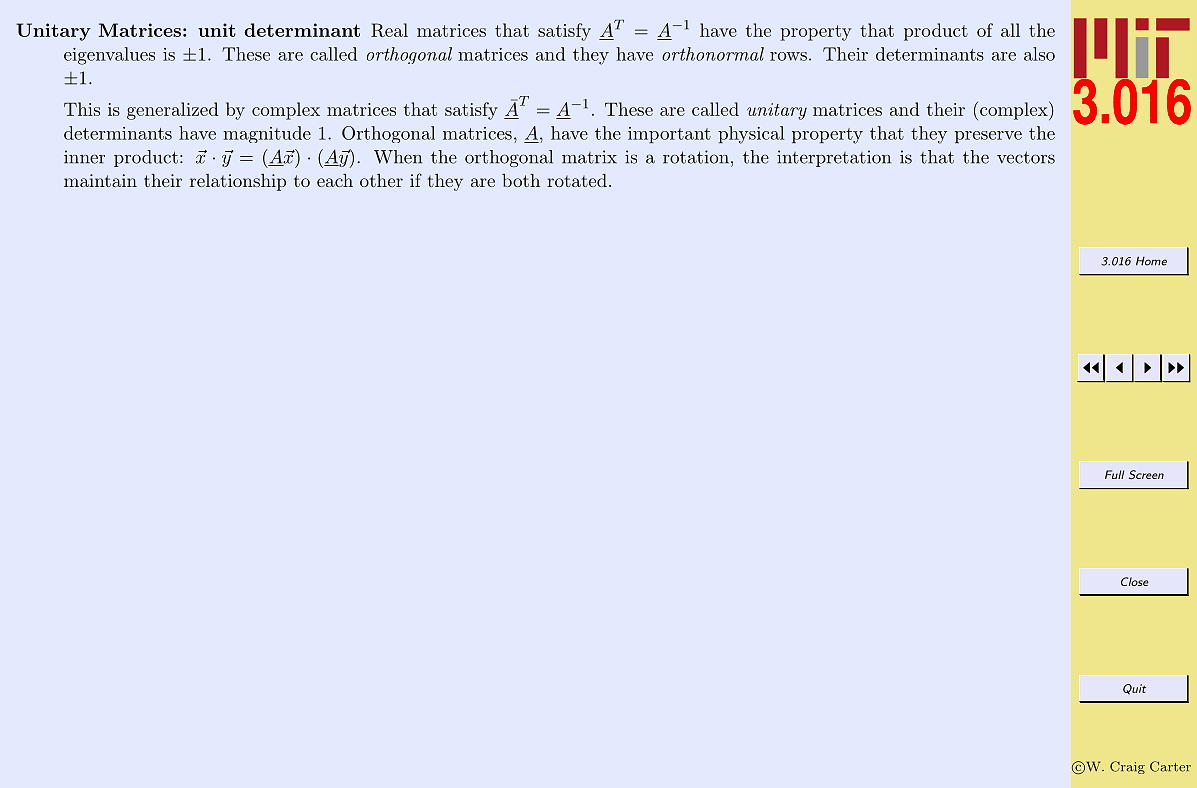 This screenshot has width=1197, height=788. Describe the element at coordinates (1127, 767) in the screenshot. I see `Craig` at that location.
